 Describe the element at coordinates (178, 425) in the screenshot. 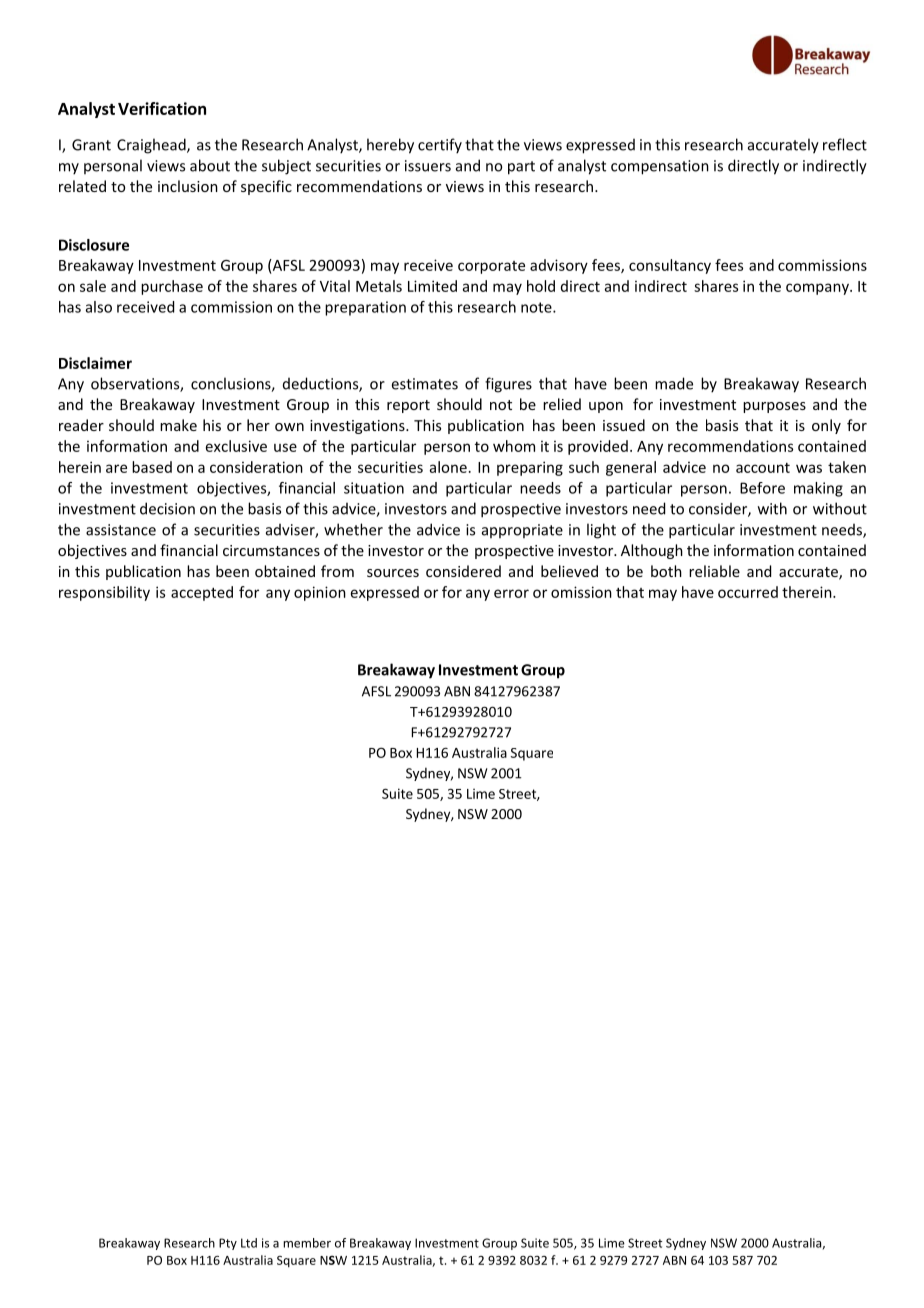

I see `make` at that location.
